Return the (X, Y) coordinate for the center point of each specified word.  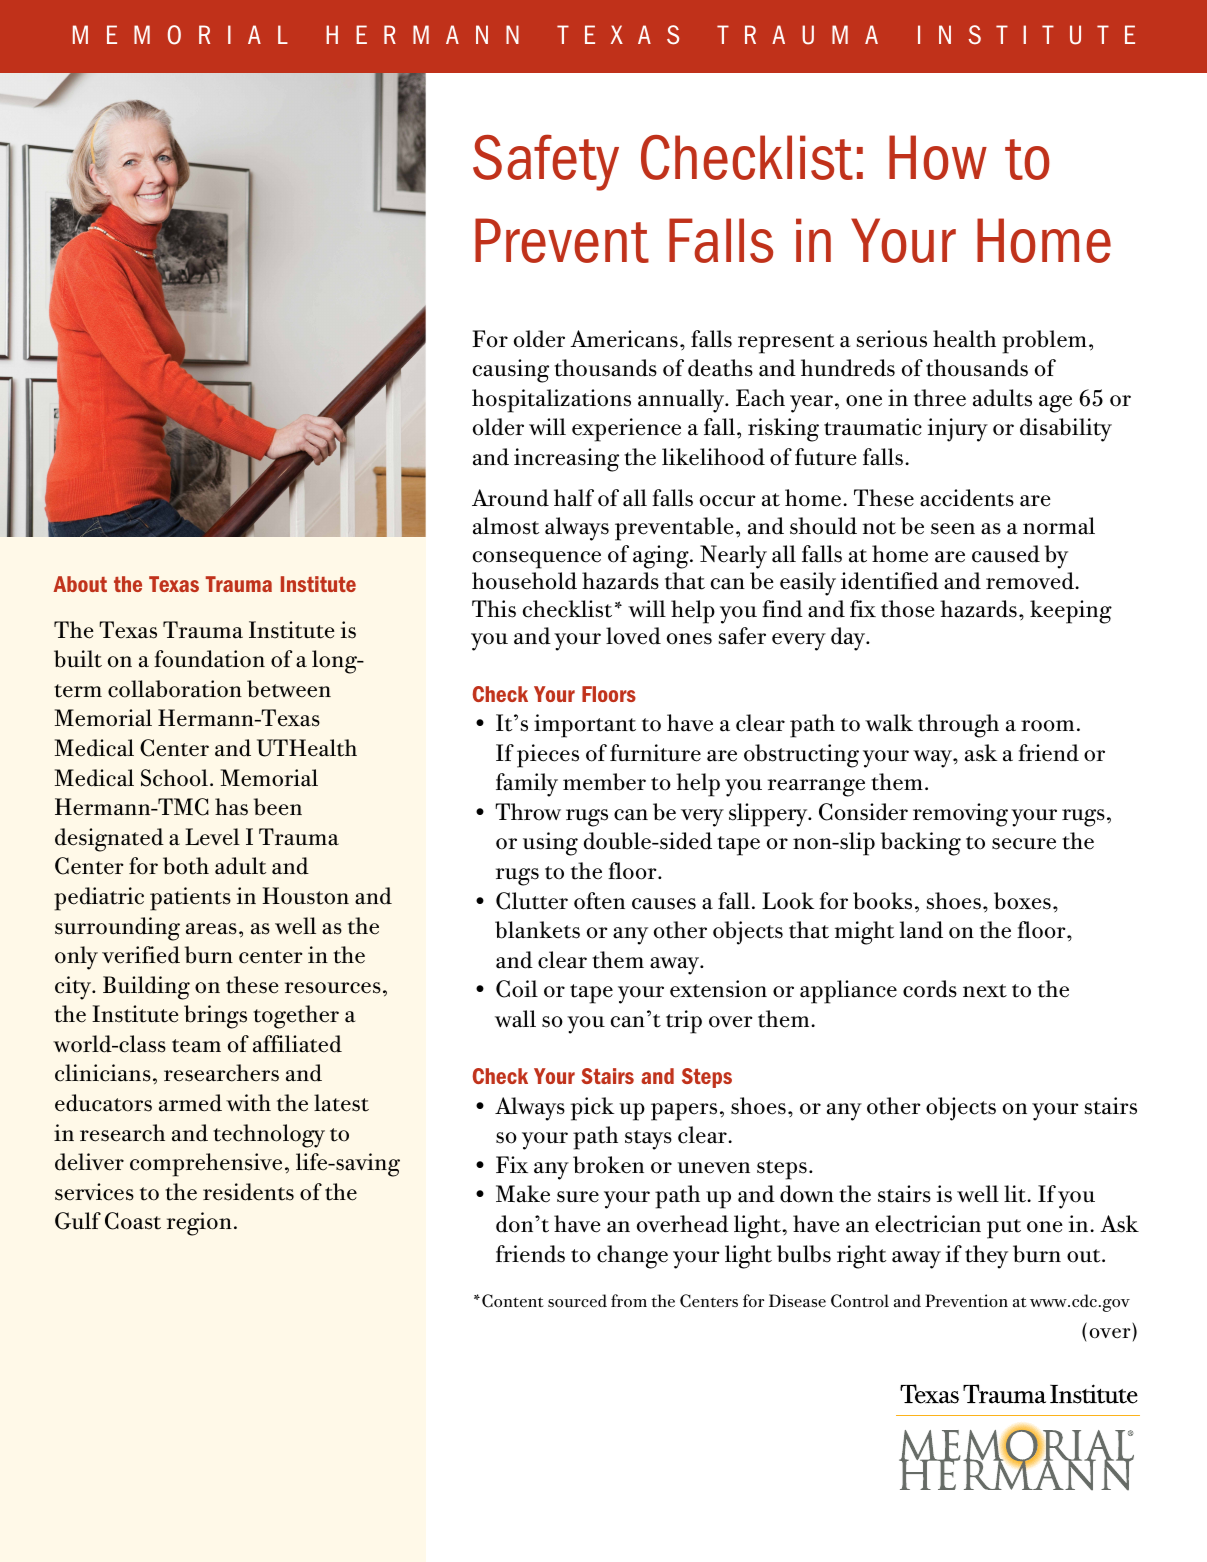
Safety (546, 162)
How (938, 157)
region (199, 1224)
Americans (624, 339)
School (174, 778)
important (585, 726)
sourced (577, 1300)
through (958, 726)
